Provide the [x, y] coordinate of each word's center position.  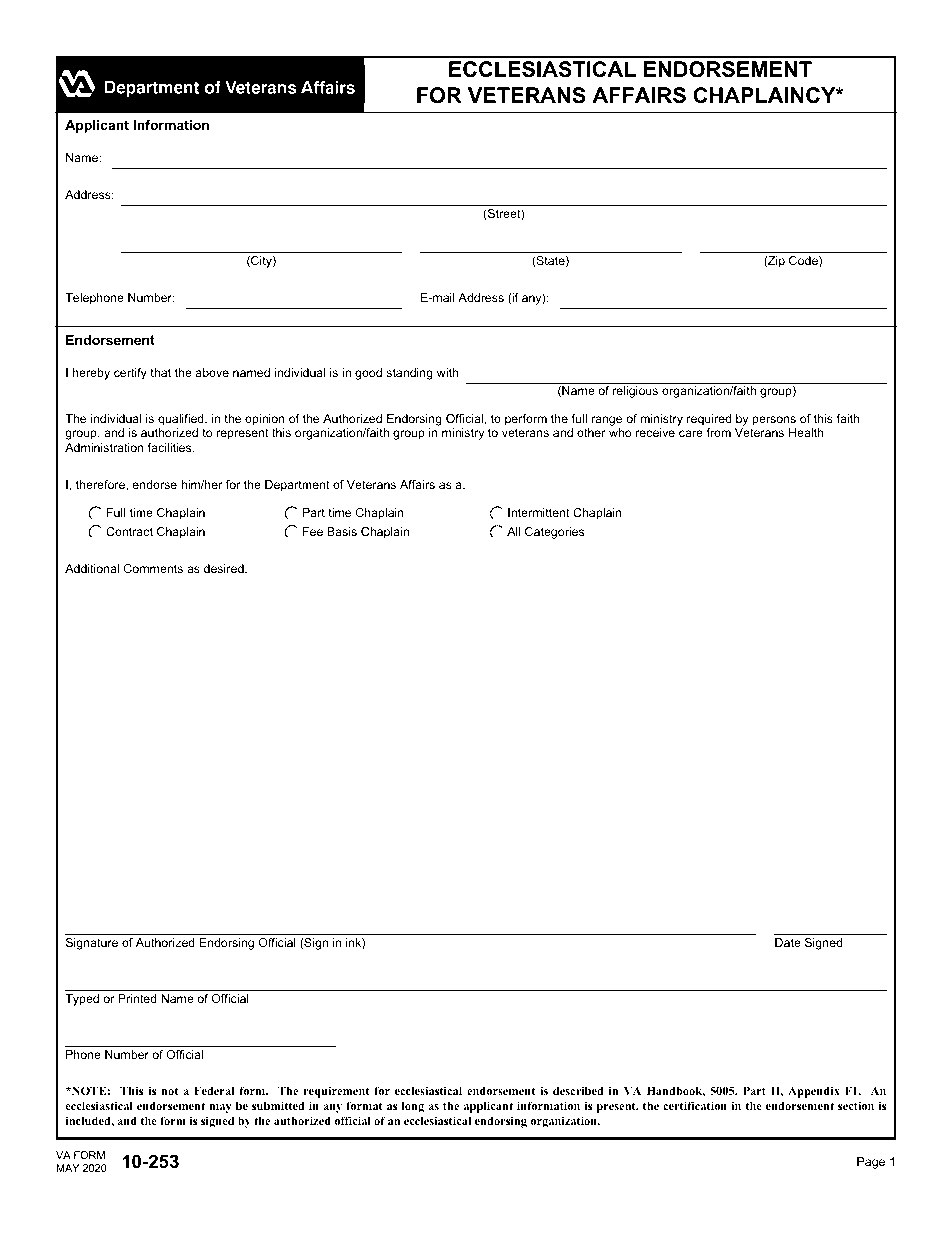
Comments [153, 568]
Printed [137, 998]
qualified [182, 420]
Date [788, 942]
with [447, 372]
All [513, 531]
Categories [554, 533]
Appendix [814, 1092]
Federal [214, 1090]
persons [774, 421]
